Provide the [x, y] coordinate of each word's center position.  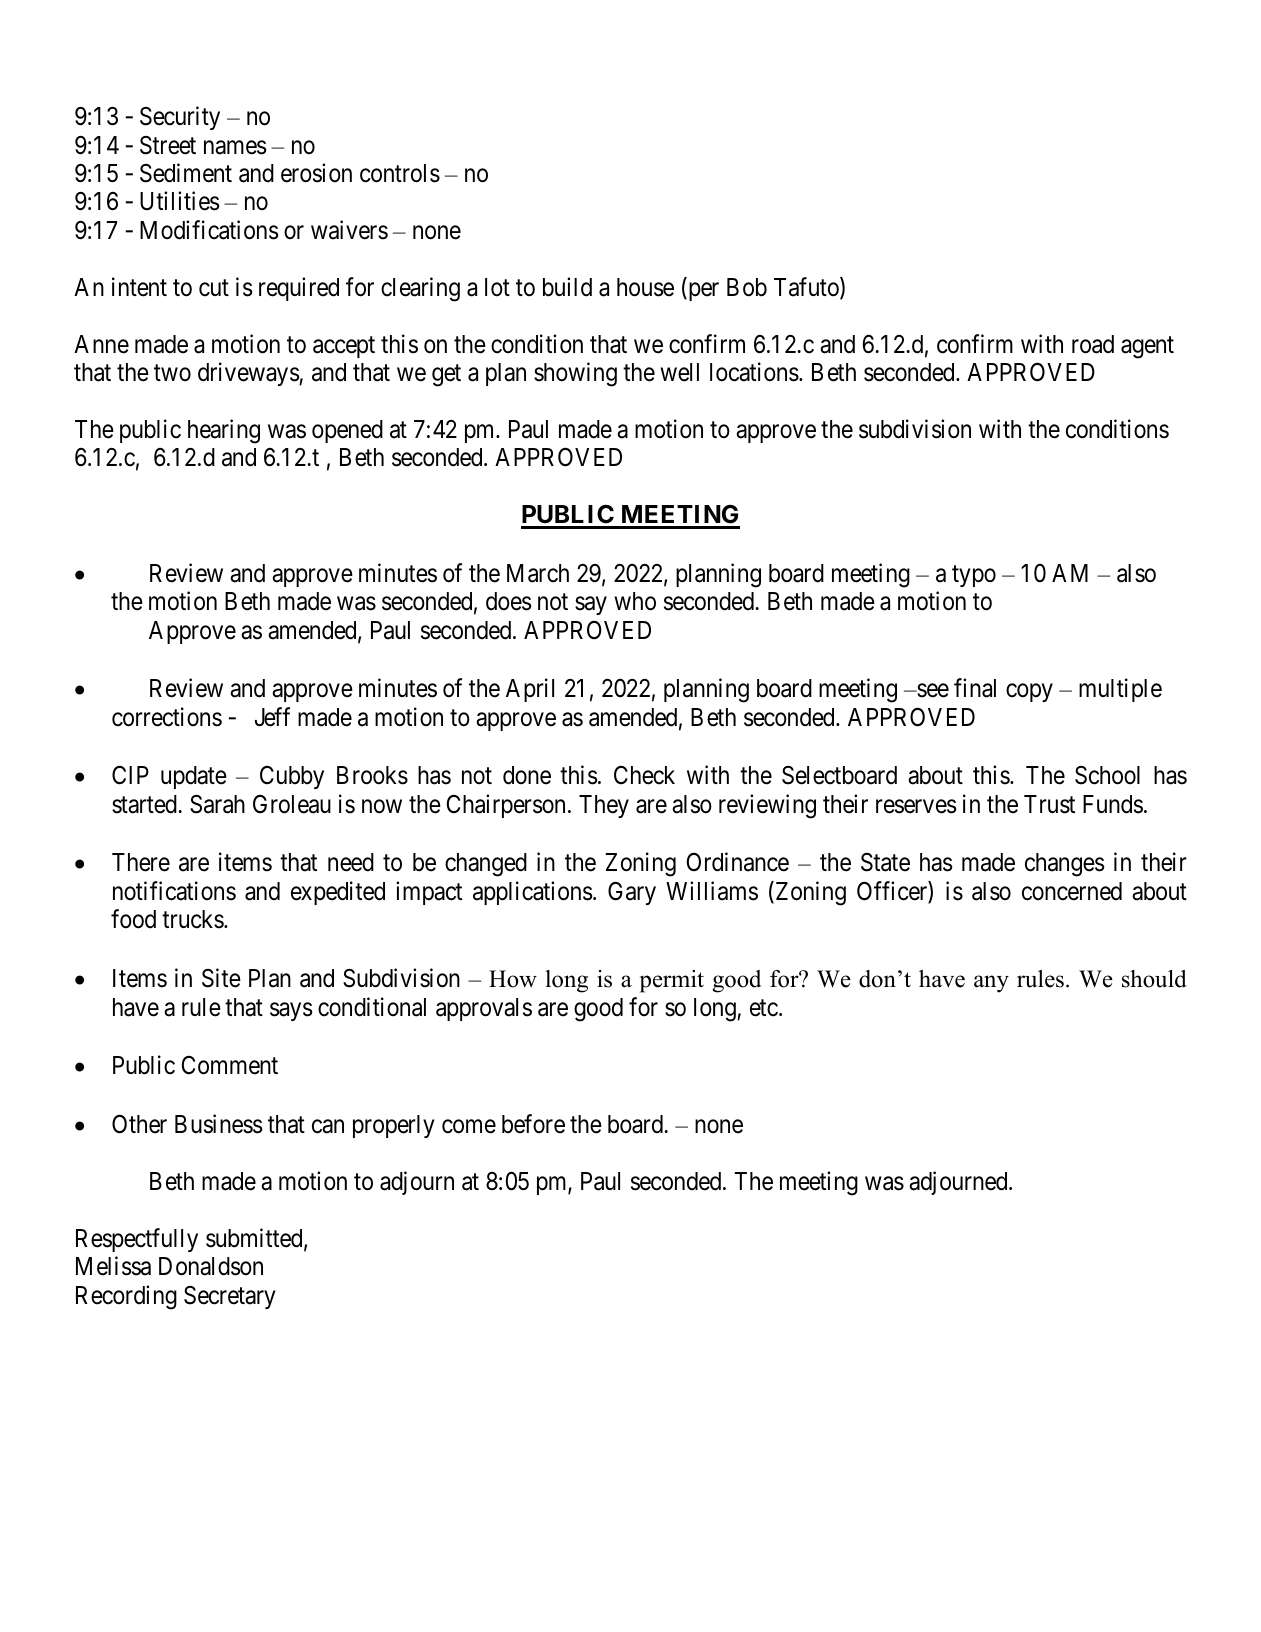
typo [974, 576]
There [141, 862]
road [1093, 344]
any [991, 984]
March [538, 573]
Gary [632, 893]
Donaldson [211, 1266]
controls [400, 173]
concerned [1072, 891]
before [533, 1124]
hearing [224, 431]
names [235, 147]
